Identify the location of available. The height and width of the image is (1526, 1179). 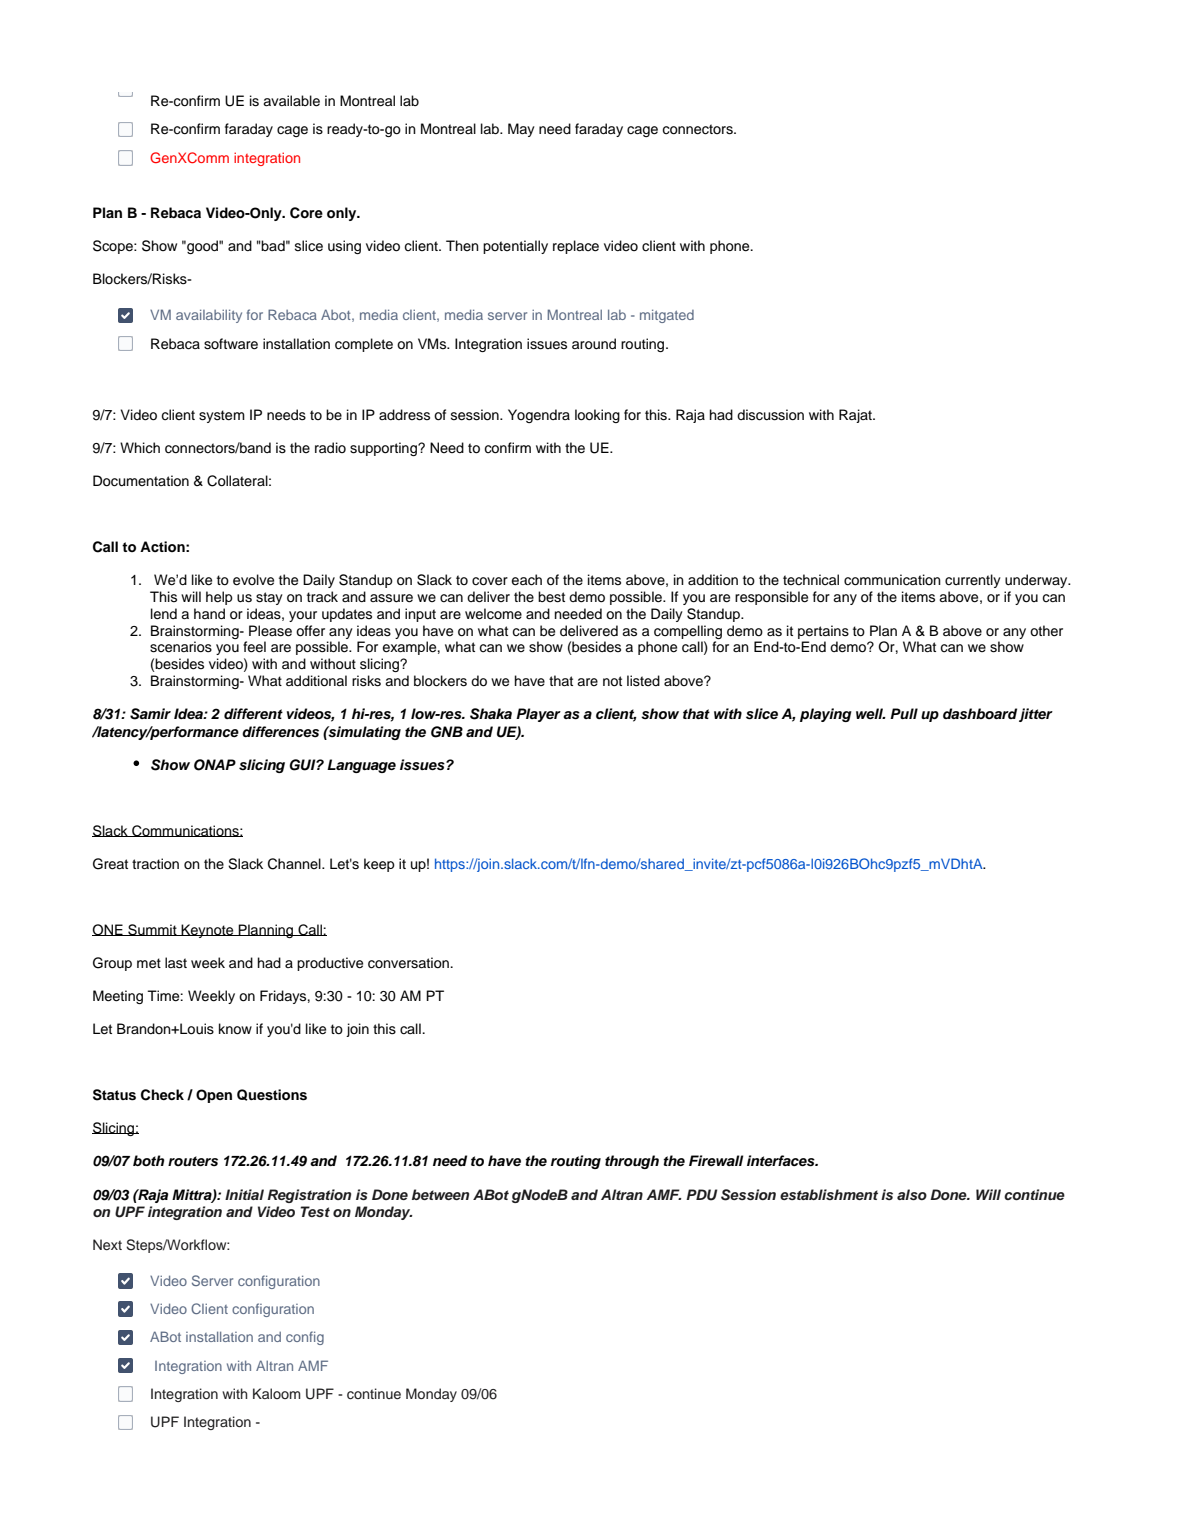
(291, 101).
